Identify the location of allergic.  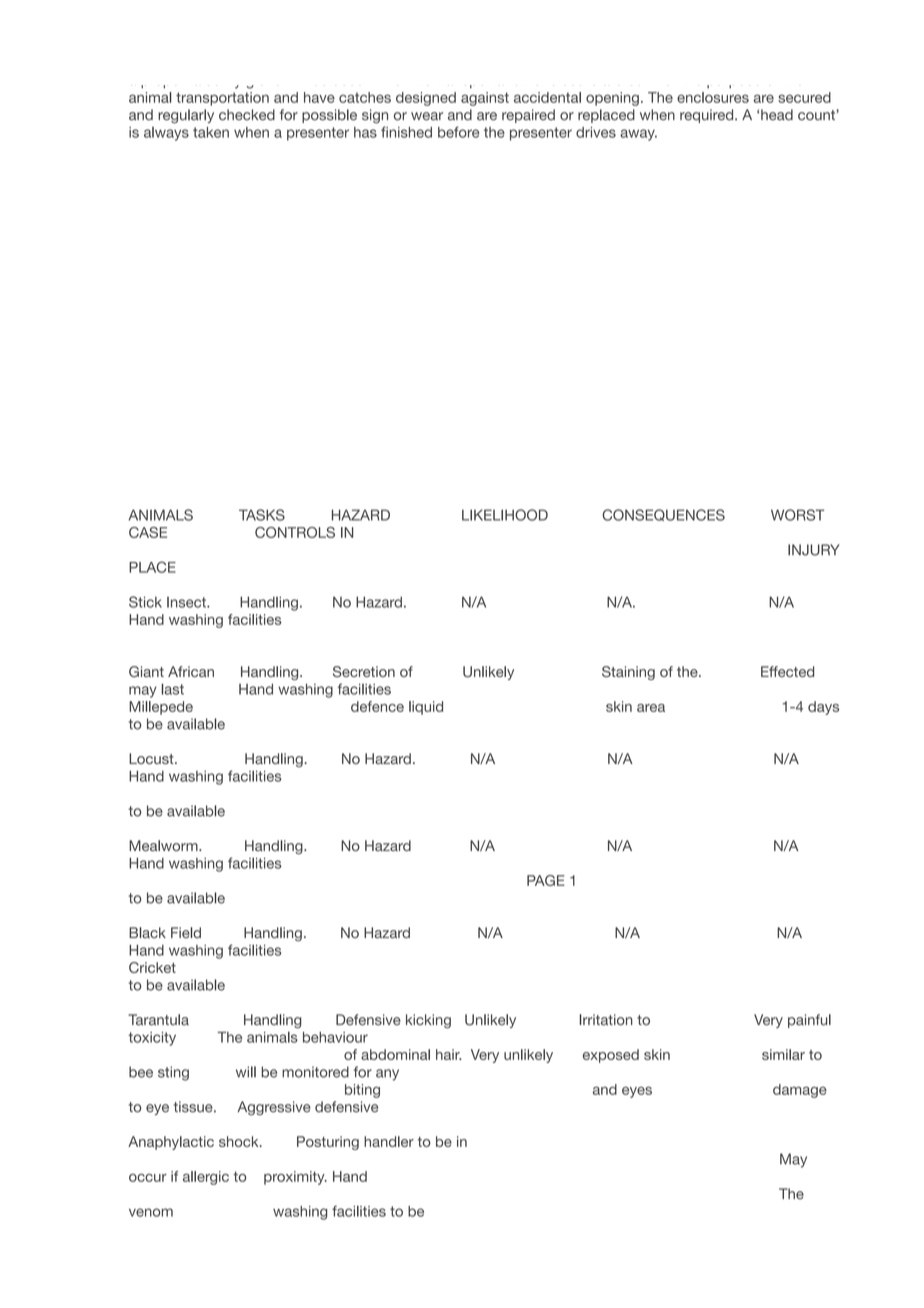
(206, 1178).
